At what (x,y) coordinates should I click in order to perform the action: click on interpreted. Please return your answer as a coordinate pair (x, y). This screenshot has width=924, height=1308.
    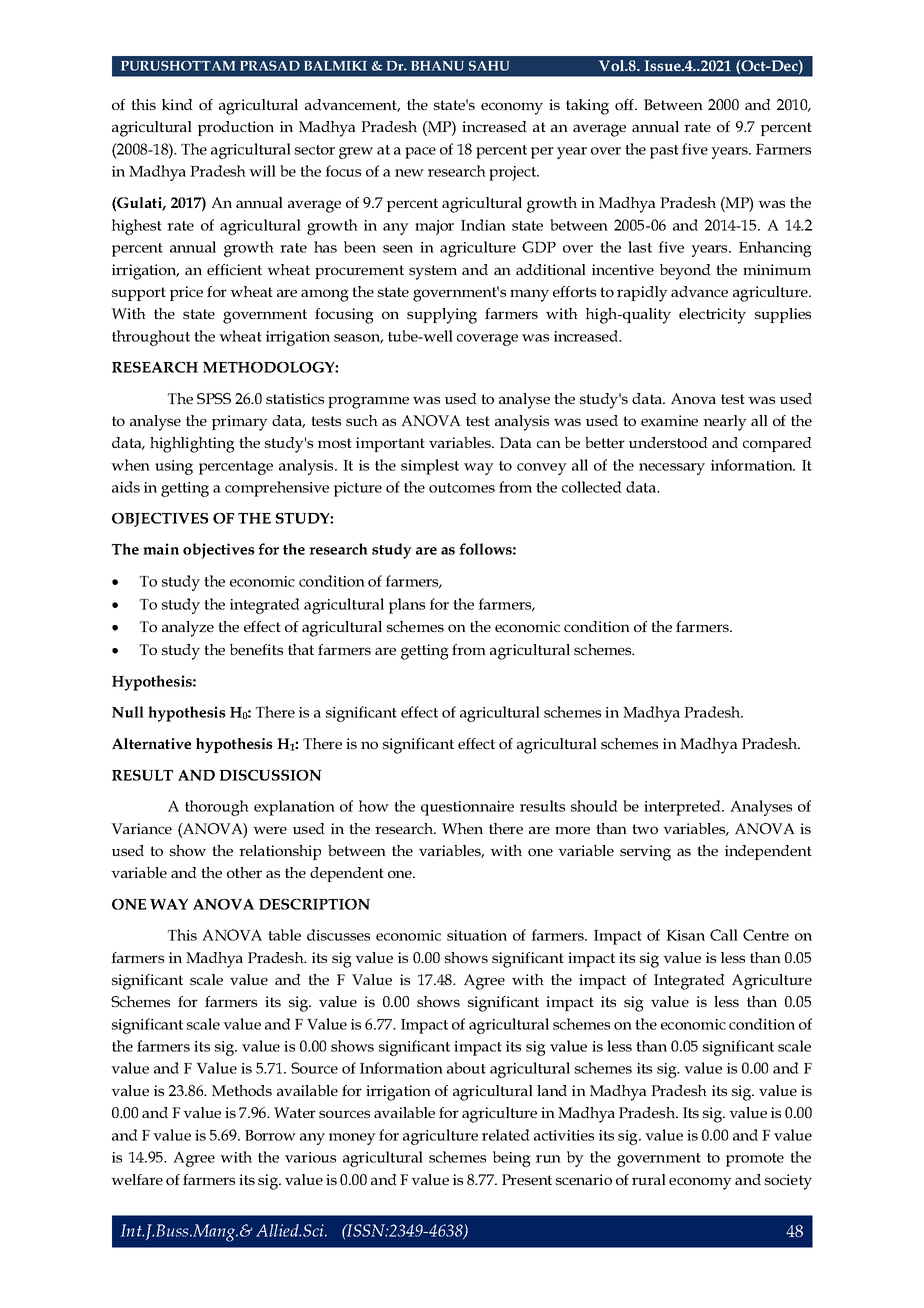
    Looking at the image, I should click on (683, 808).
